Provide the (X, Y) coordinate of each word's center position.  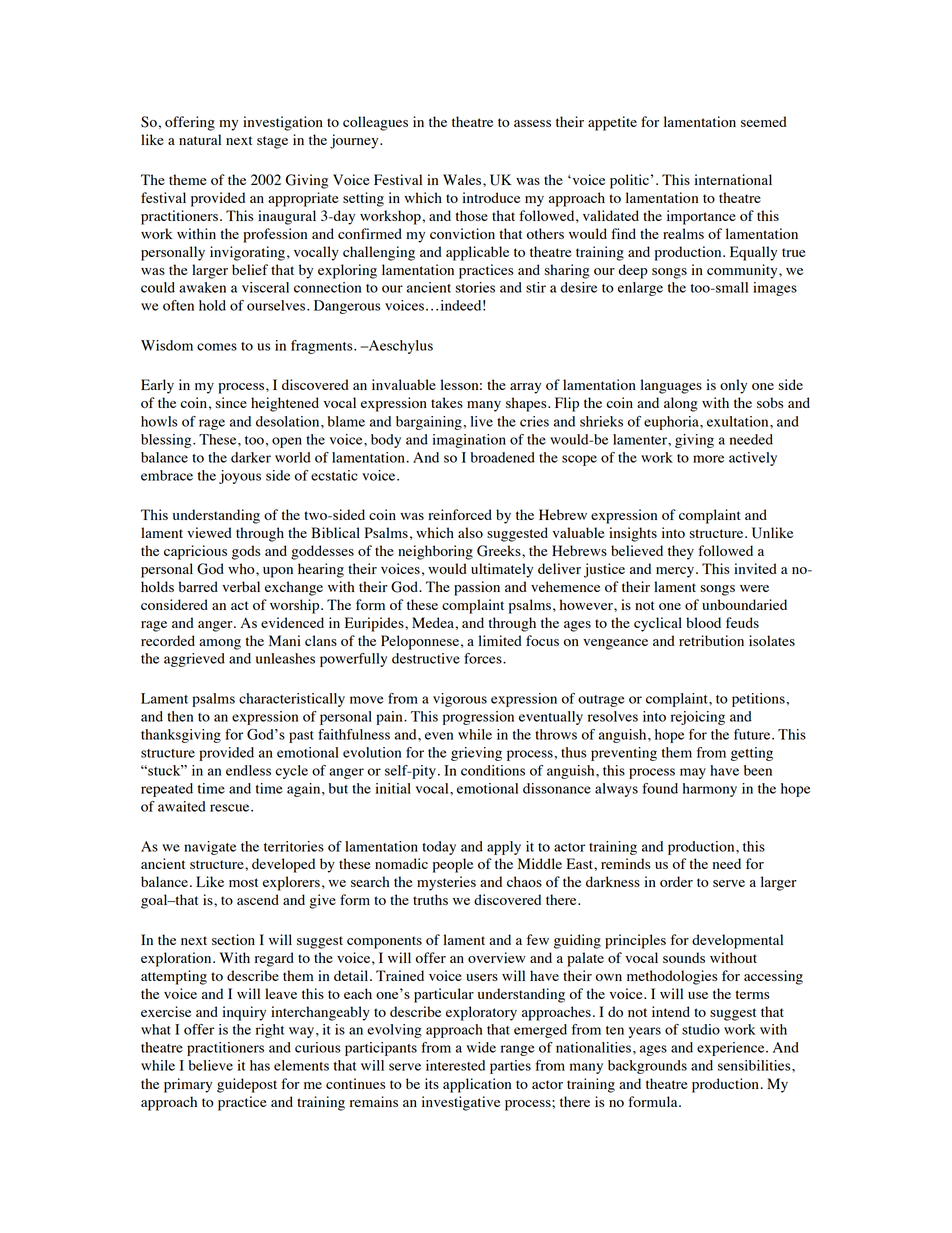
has (260, 1065)
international (733, 179)
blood (703, 622)
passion (477, 588)
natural (200, 139)
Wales (463, 179)
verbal (241, 586)
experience (732, 1049)
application (477, 1085)
